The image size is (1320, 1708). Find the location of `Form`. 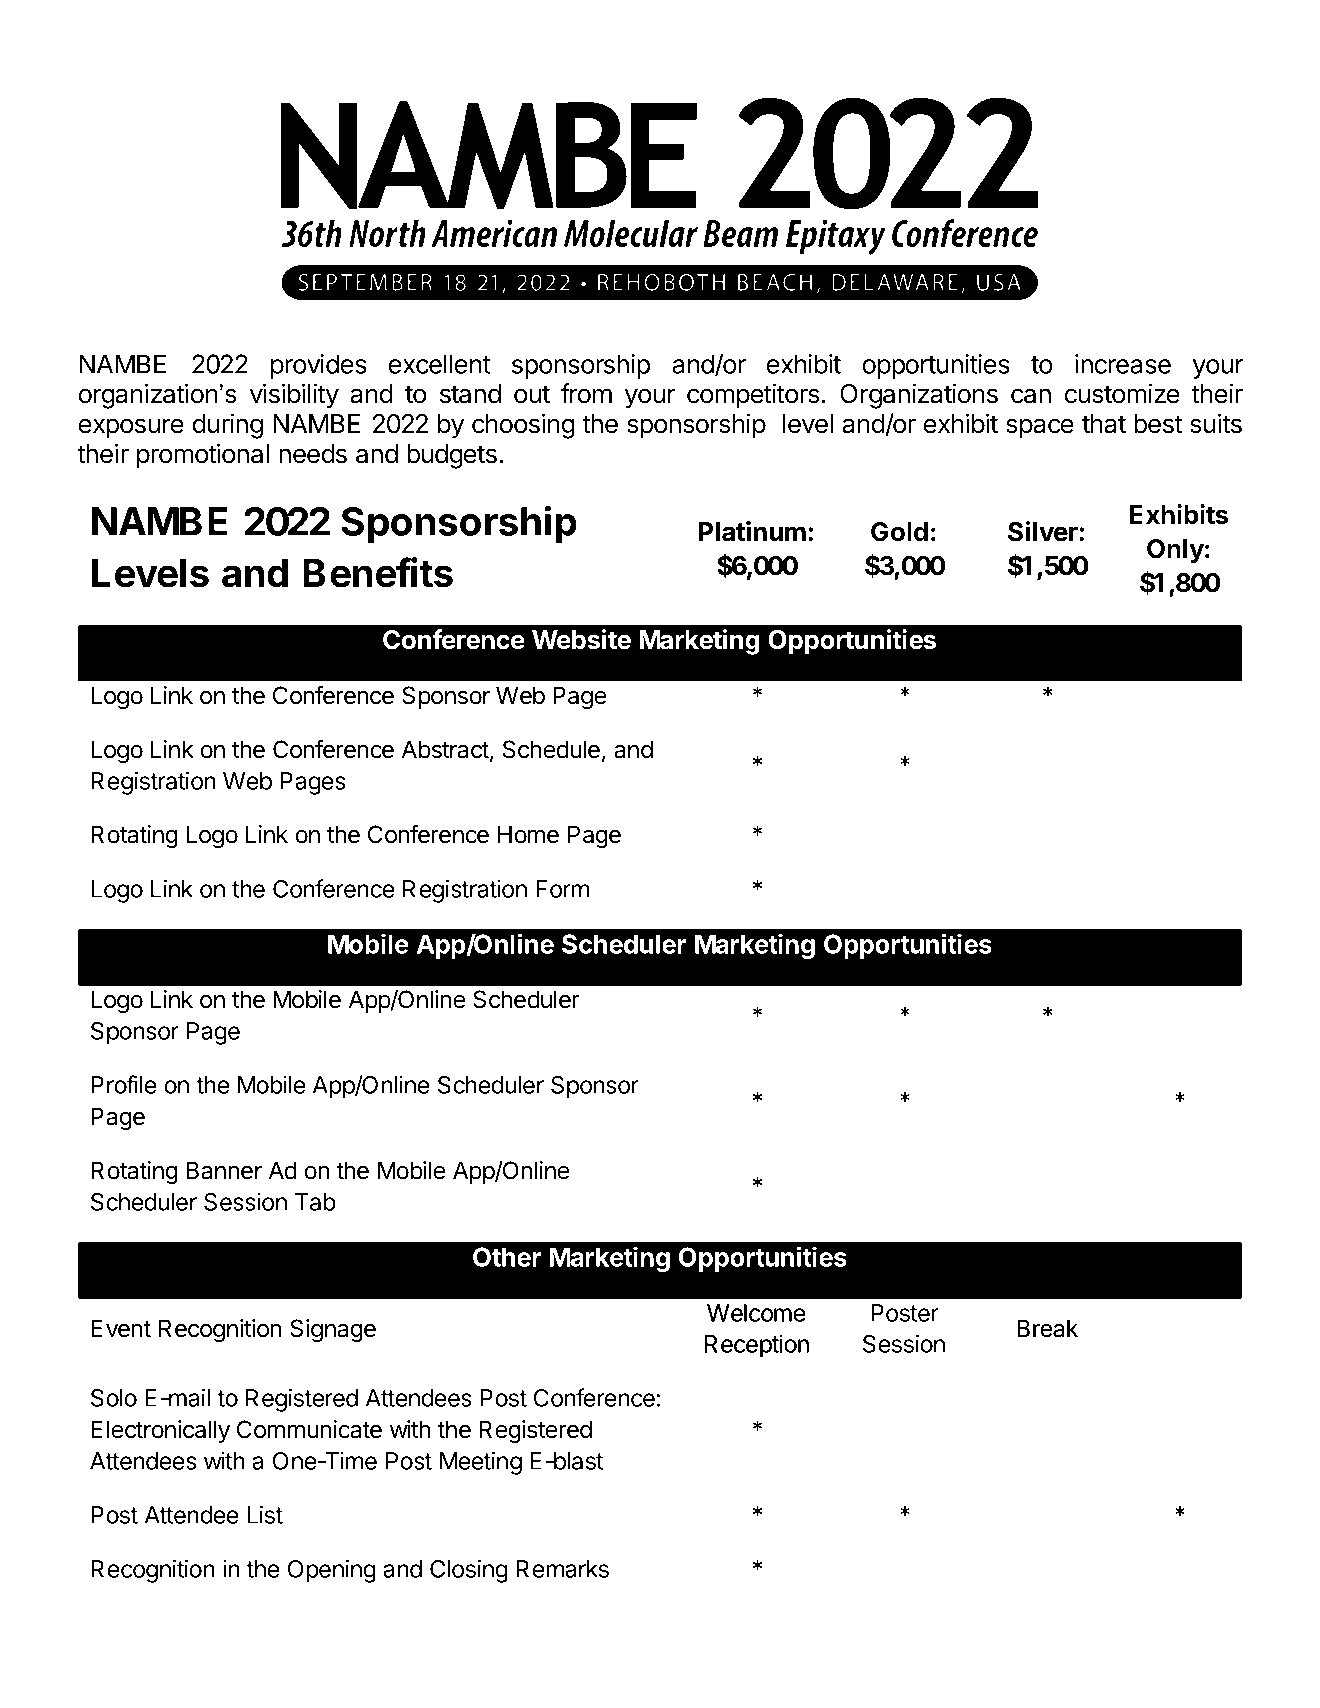

Form is located at coordinates (562, 889).
